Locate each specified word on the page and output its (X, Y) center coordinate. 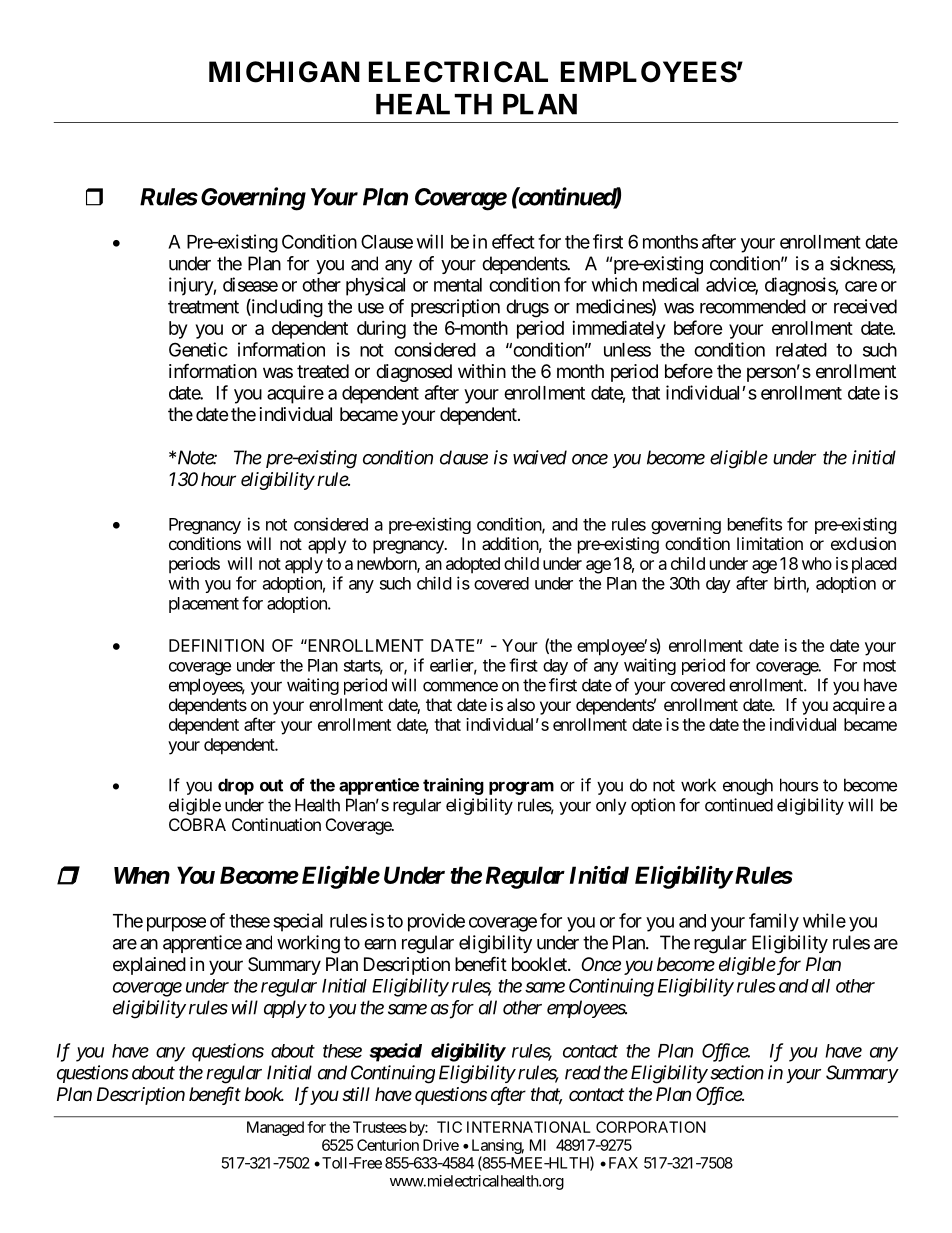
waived (540, 457)
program (521, 788)
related (801, 350)
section (737, 1072)
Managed (275, 1128)
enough (748, 786)
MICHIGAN (284, 72)
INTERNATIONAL (529, 1127)
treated (323, 371)
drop (236, 786)
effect (513, 241)
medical (671, 284)
